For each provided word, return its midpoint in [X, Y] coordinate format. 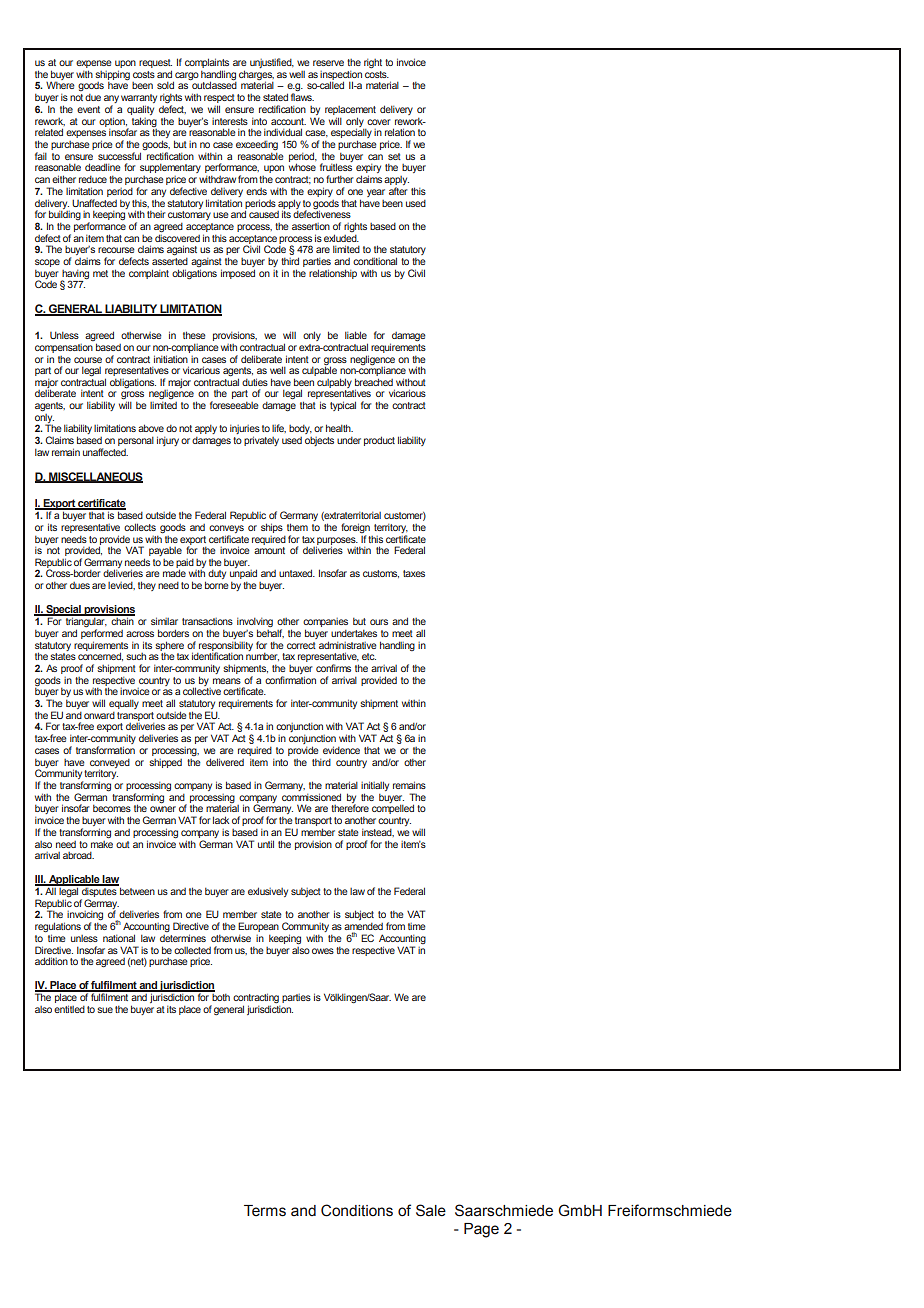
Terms [265, 1211]
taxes [414, 573]
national [119, 938]
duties [255, 382]
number [262, 657]
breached [374, 382]
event [88, 109]
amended [363, 928]
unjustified [272, 63]
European [258, 927]
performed [102, 635]
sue [105, 1010]
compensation [64, 348]
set [394, 156]
